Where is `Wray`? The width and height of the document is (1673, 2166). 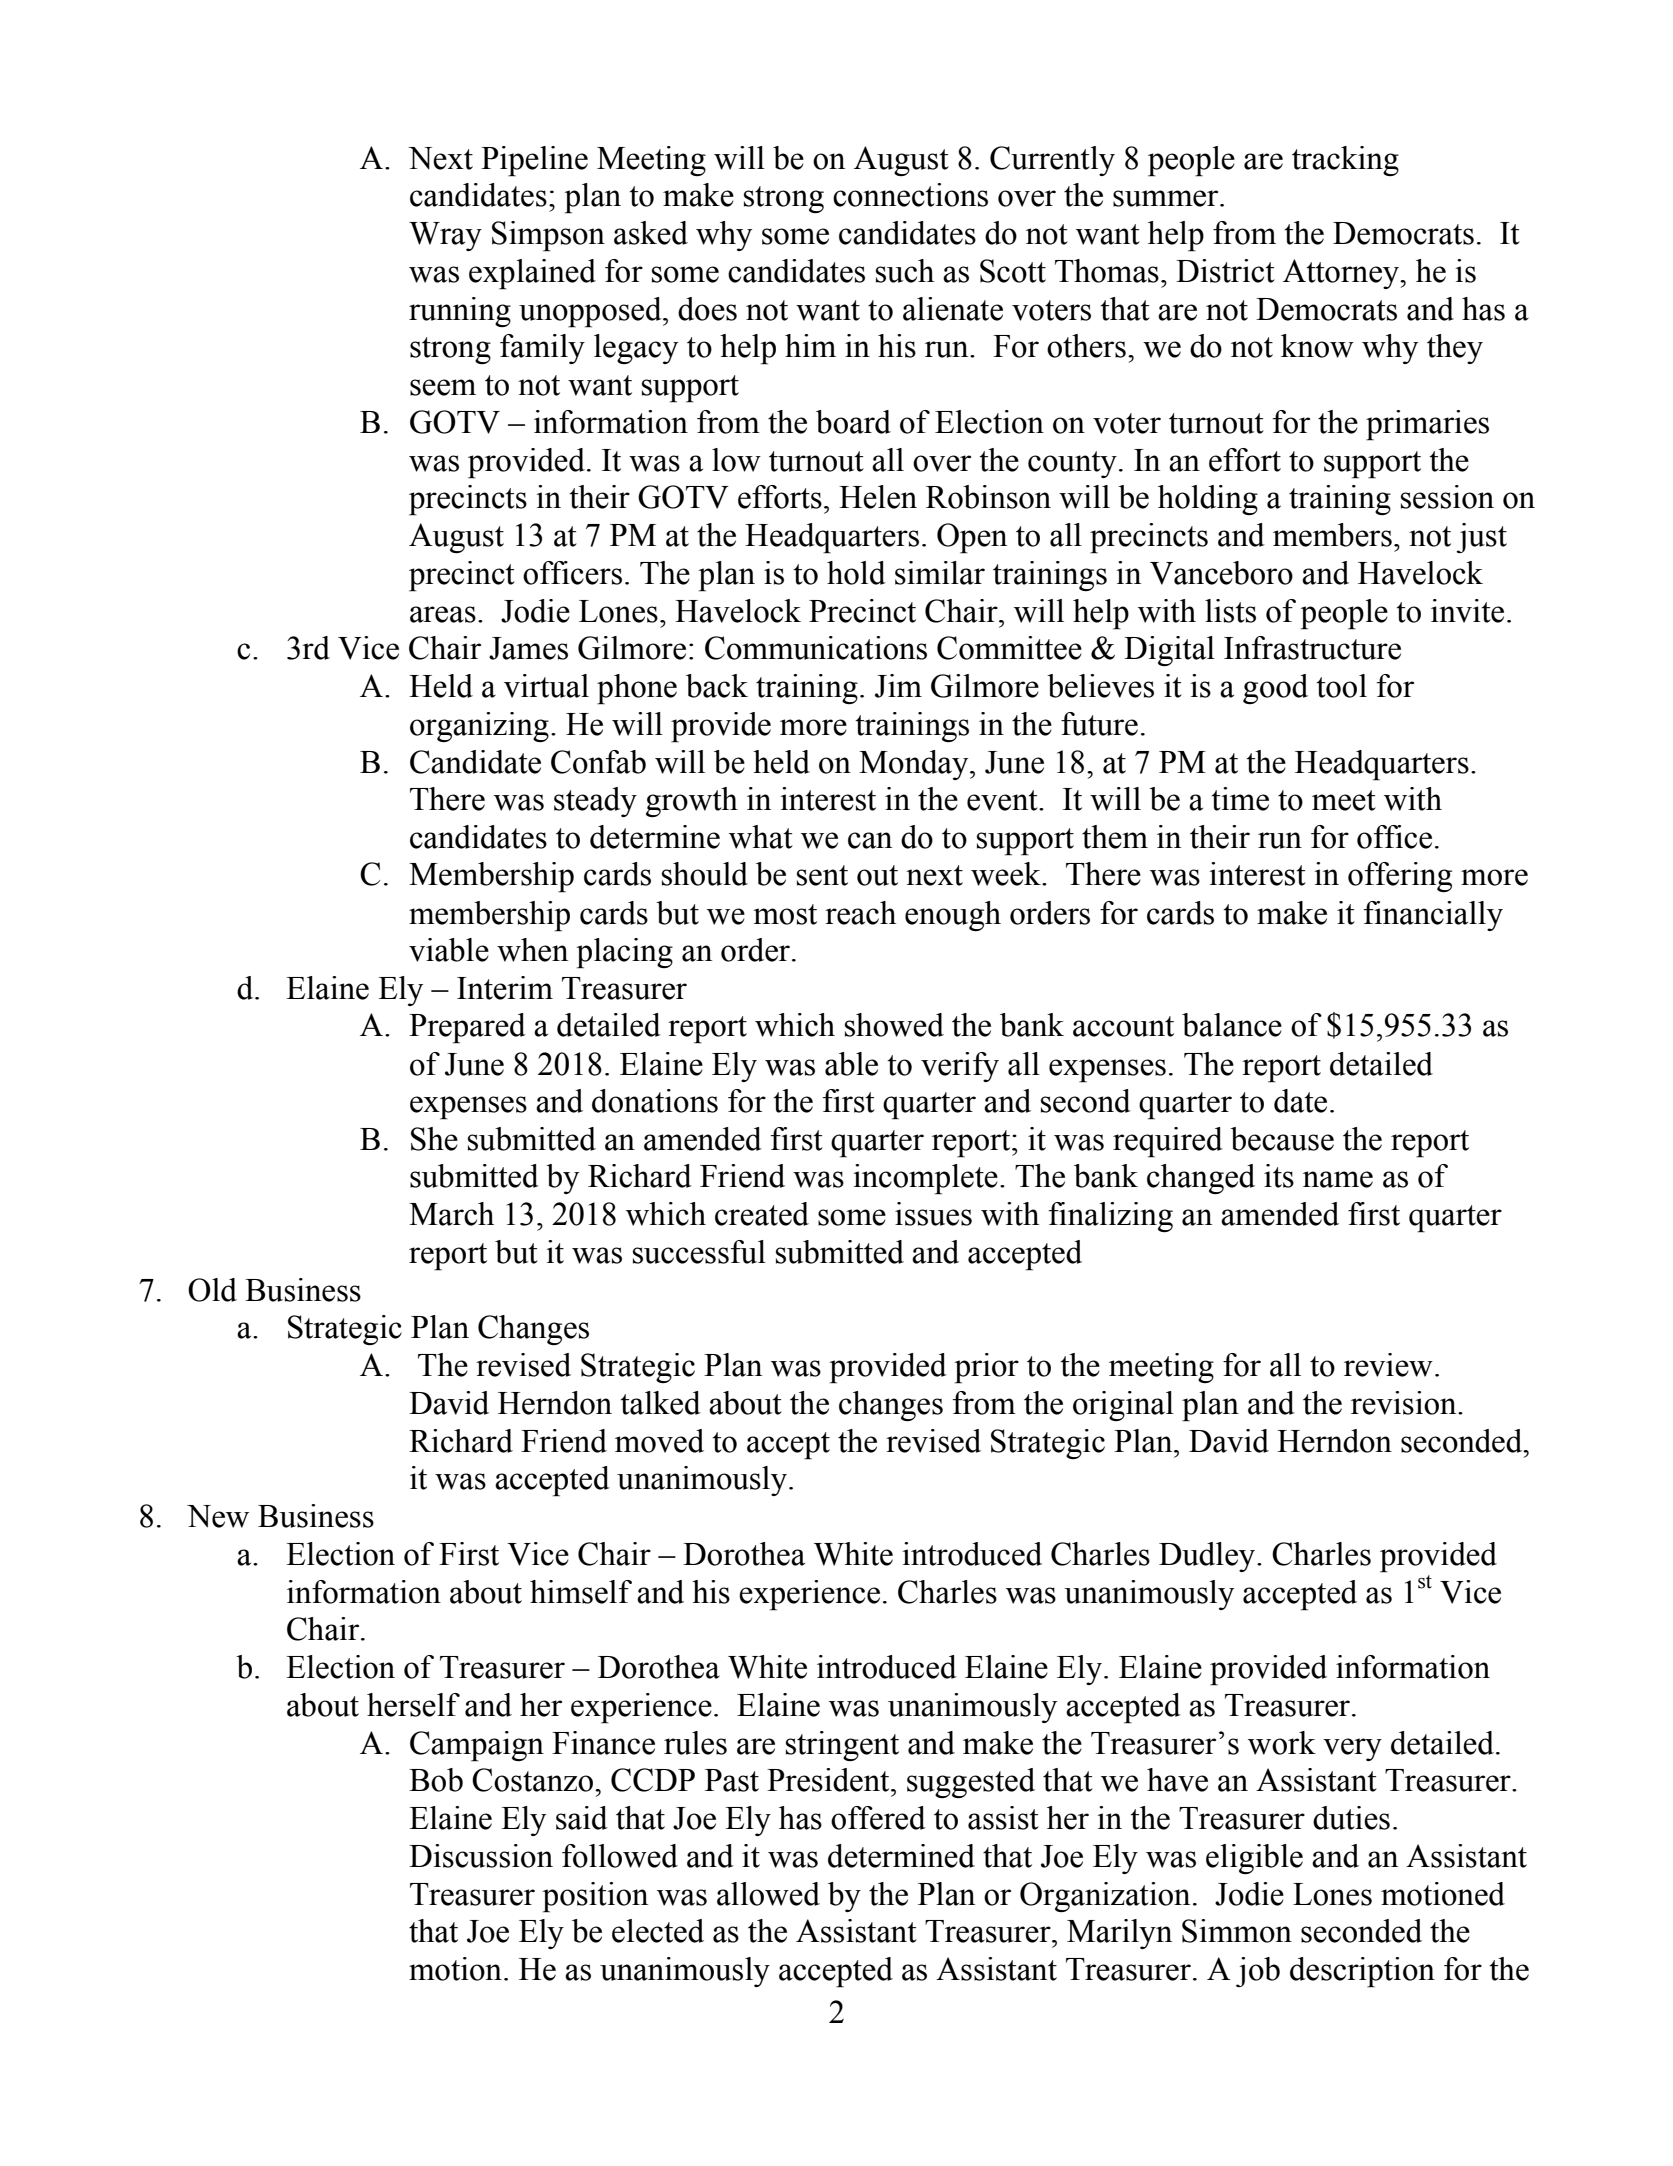 Wray is located at coordinates (445, 236).
